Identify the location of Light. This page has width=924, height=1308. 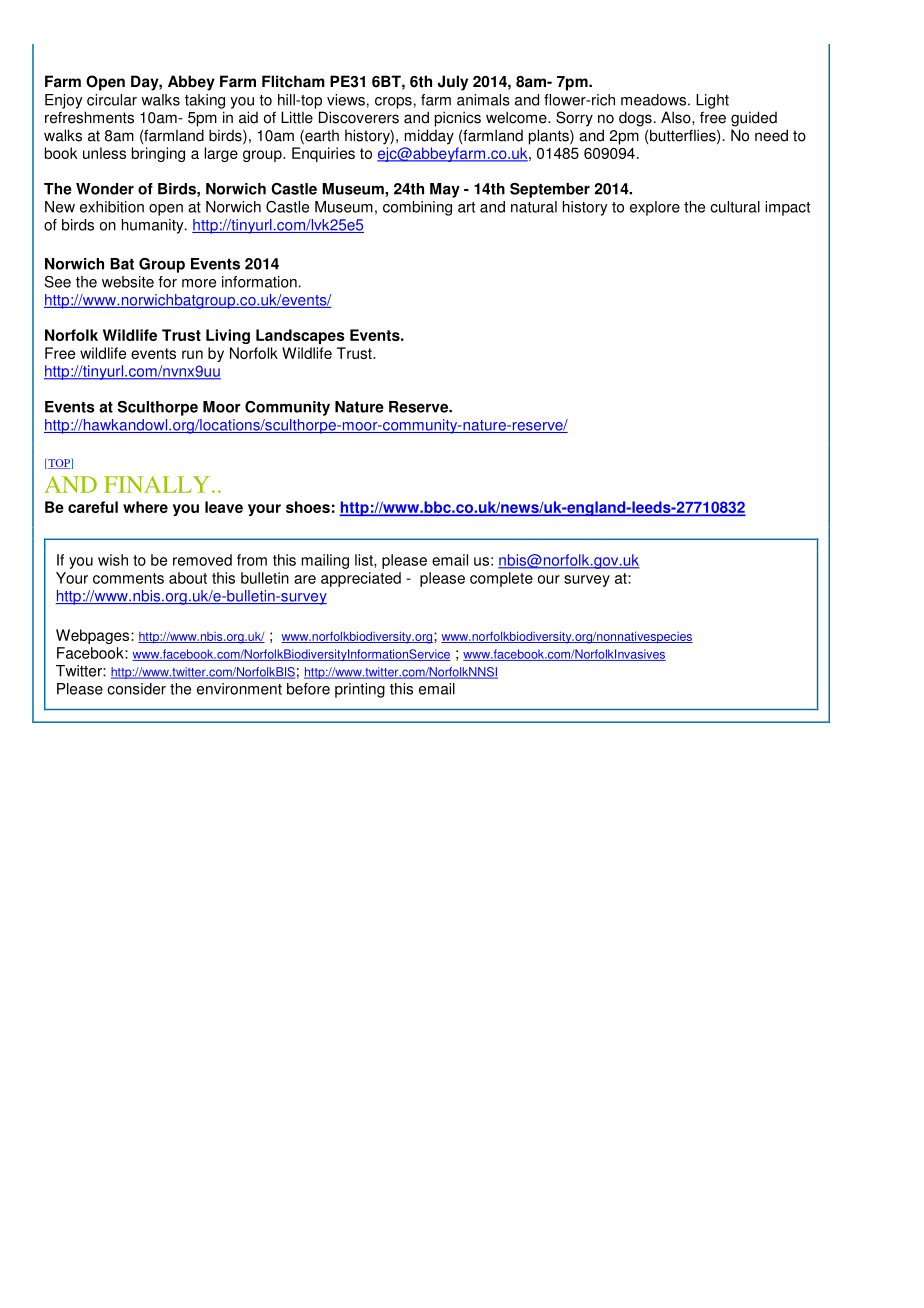
(712, 101).
